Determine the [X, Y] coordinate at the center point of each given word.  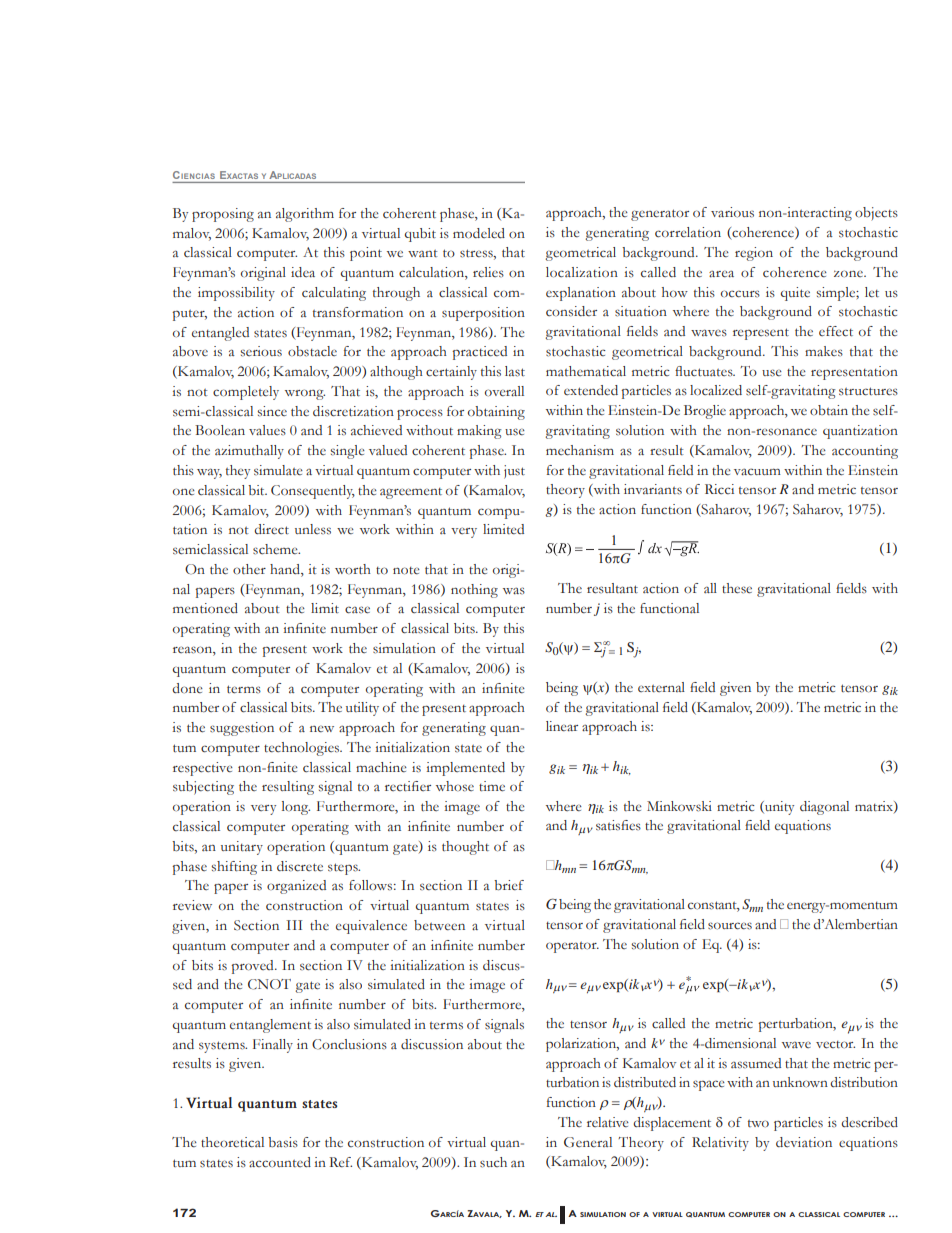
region [754, 254]
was [514, 590]
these [737, 588]
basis [283, 1142]
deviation [804, 1142]
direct [271, 529]
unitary [242, 848]
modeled [479, 233]
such [493, 1162]
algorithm [305, 215]
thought [465, 848]
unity [778, 808]
